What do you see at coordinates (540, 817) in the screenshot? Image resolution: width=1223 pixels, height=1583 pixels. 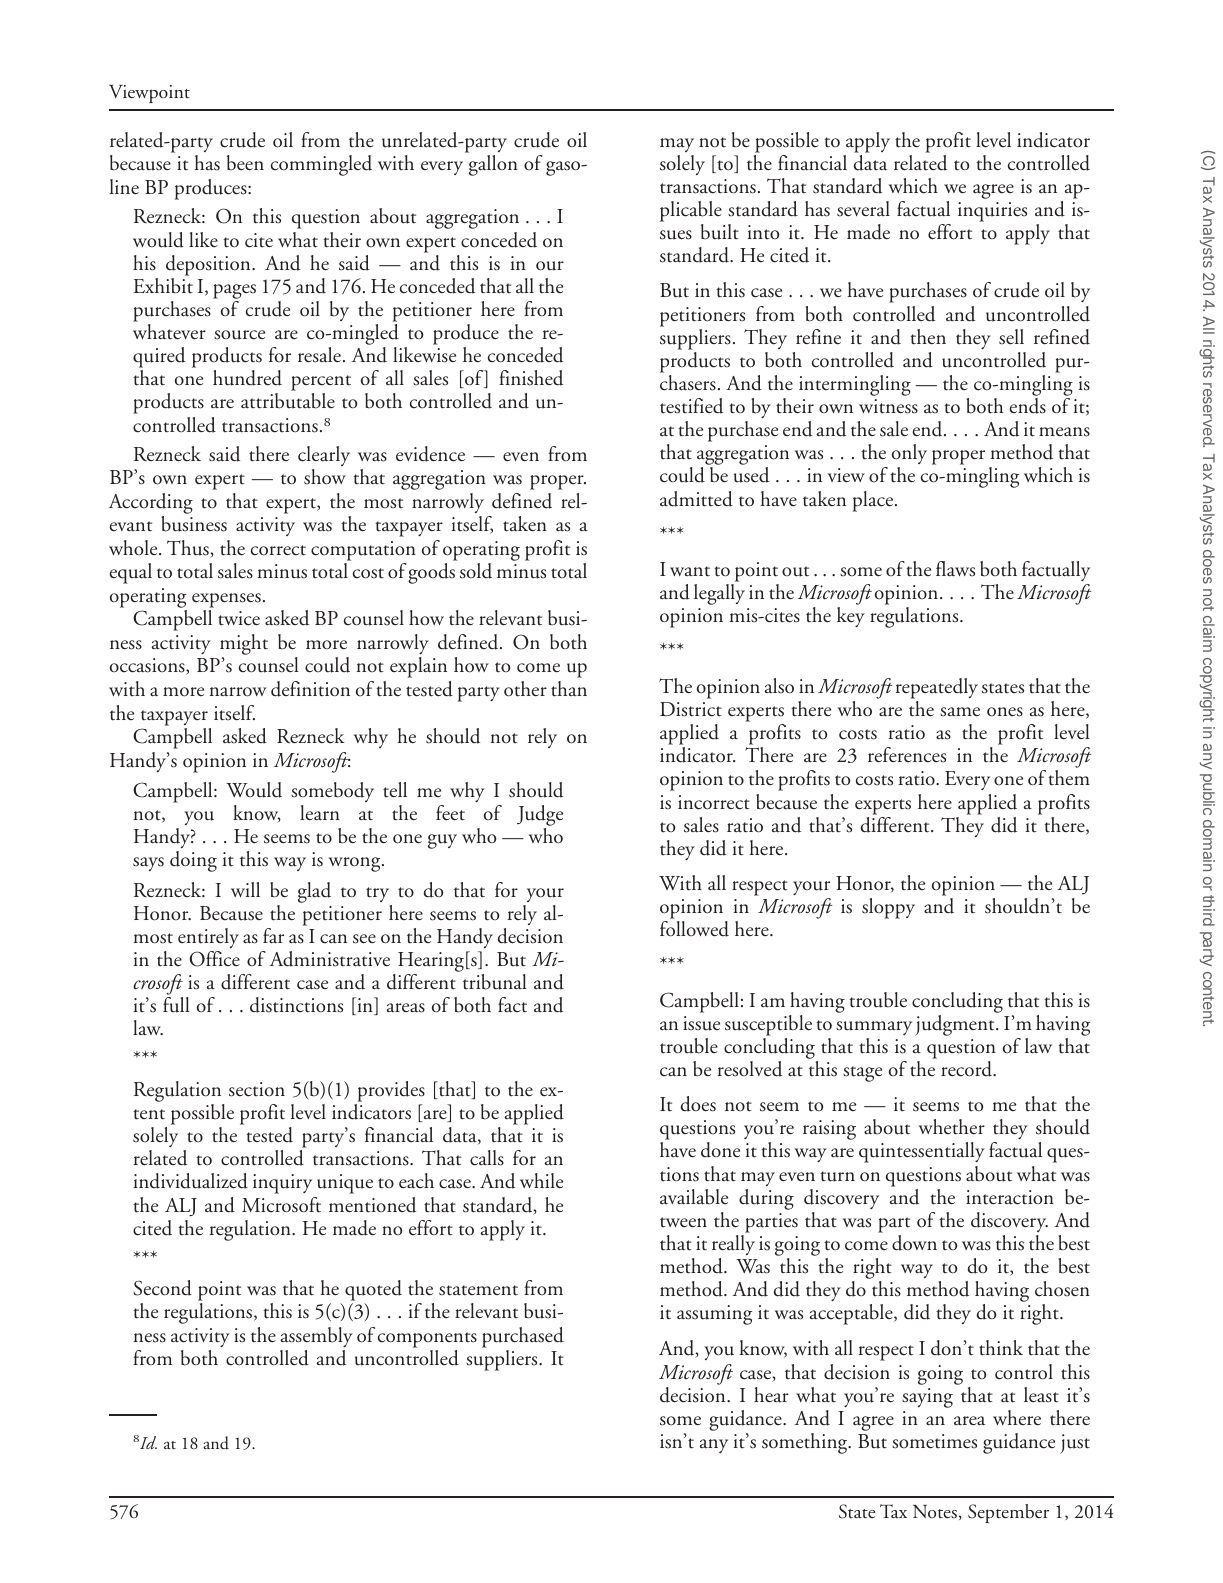 I see `Judge` at bounding box center [540, 817].
